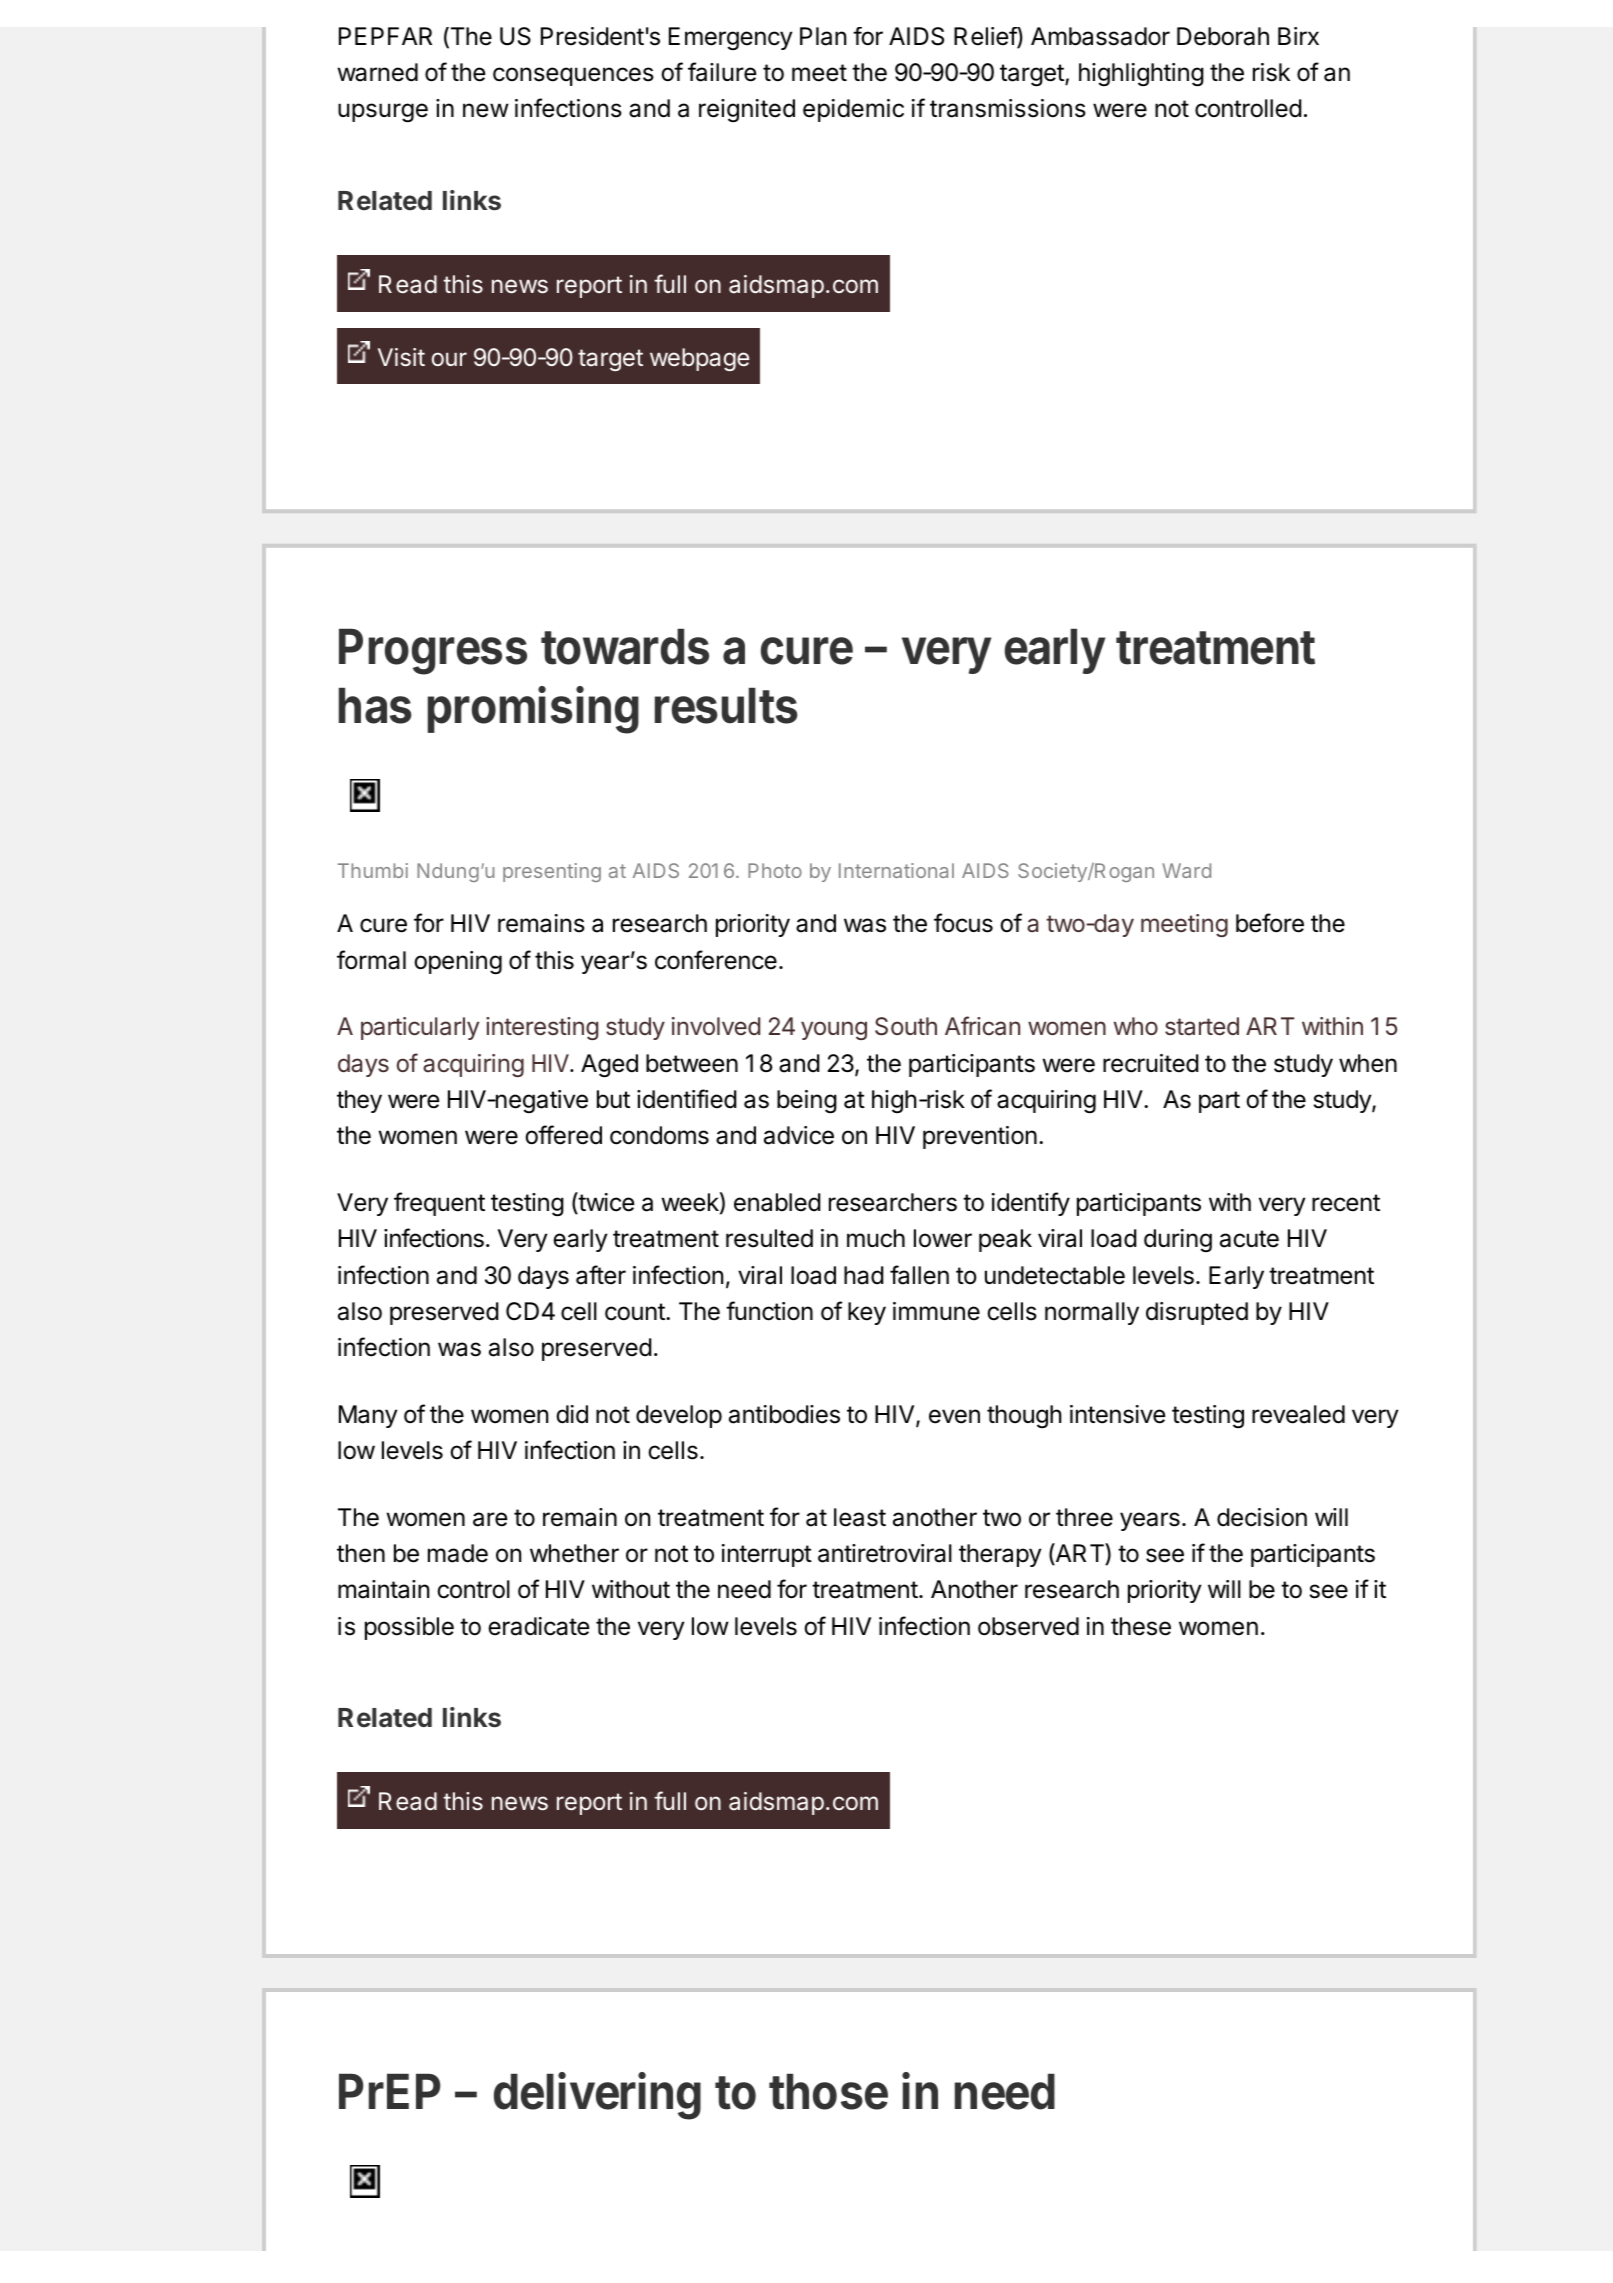  I want to click on epidemic, so click(853, 110).
